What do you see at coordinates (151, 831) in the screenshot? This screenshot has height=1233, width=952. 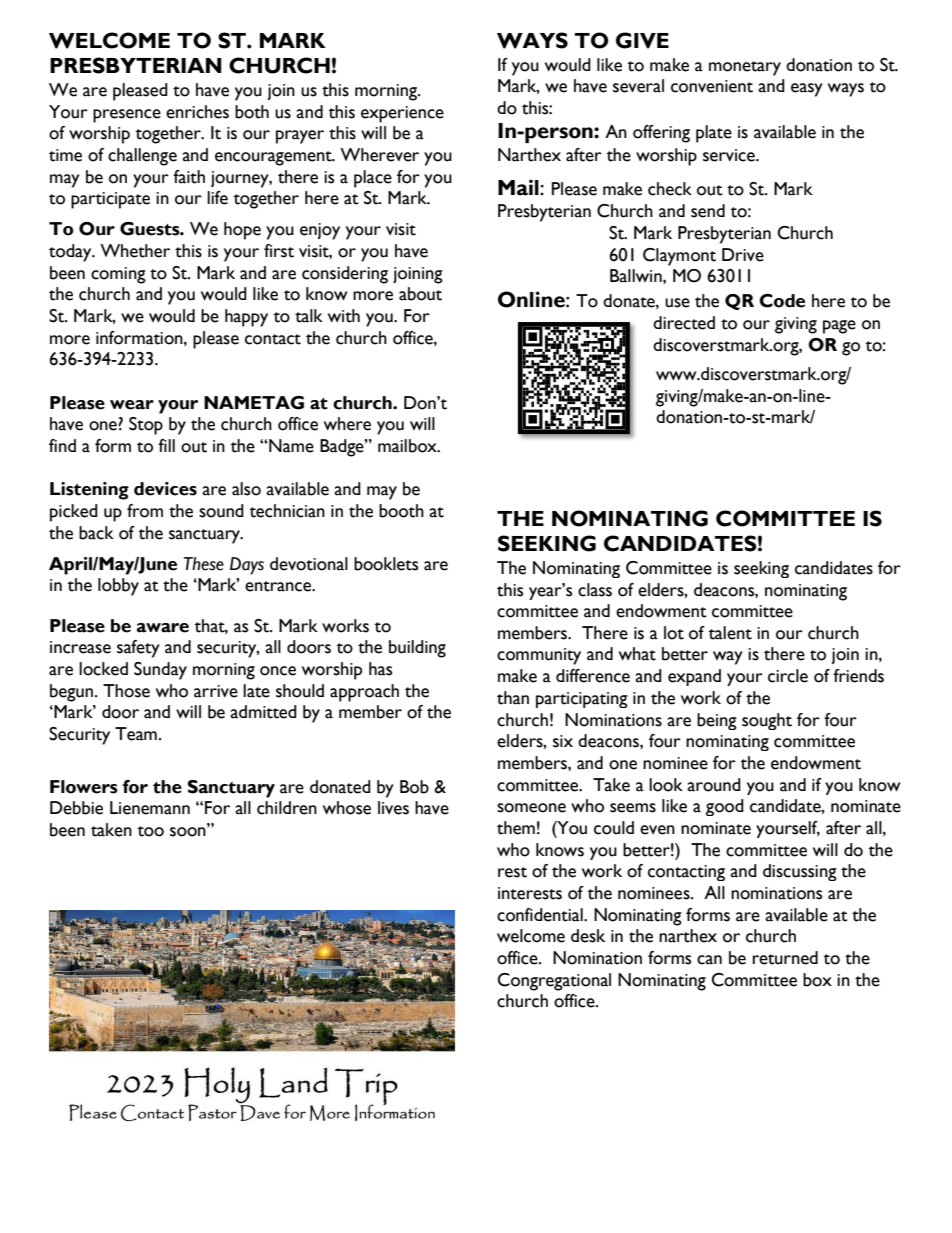 I see `too` at bounding box center [151, 831].
